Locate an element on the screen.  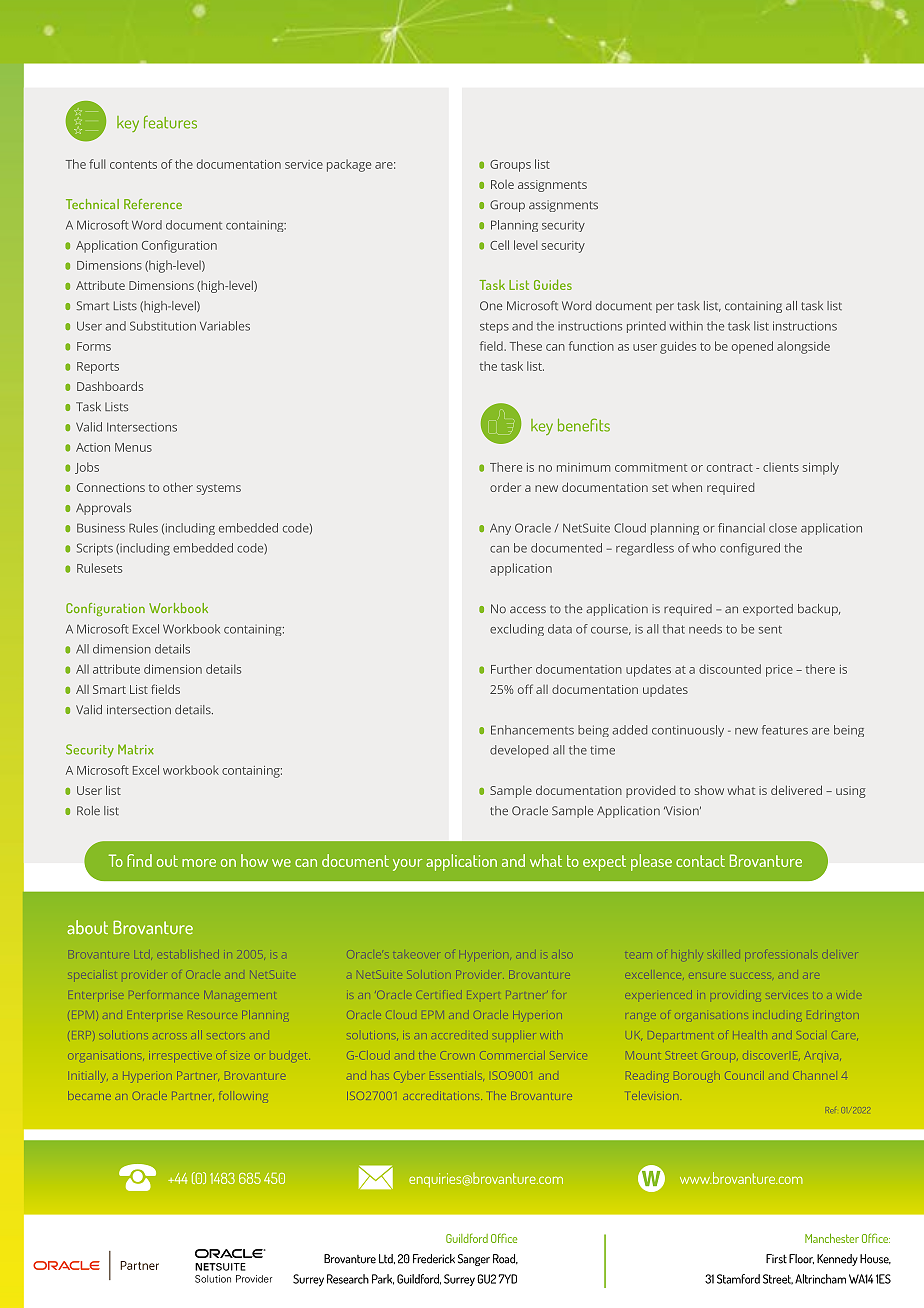
order is located at coordinates (505, 487).
